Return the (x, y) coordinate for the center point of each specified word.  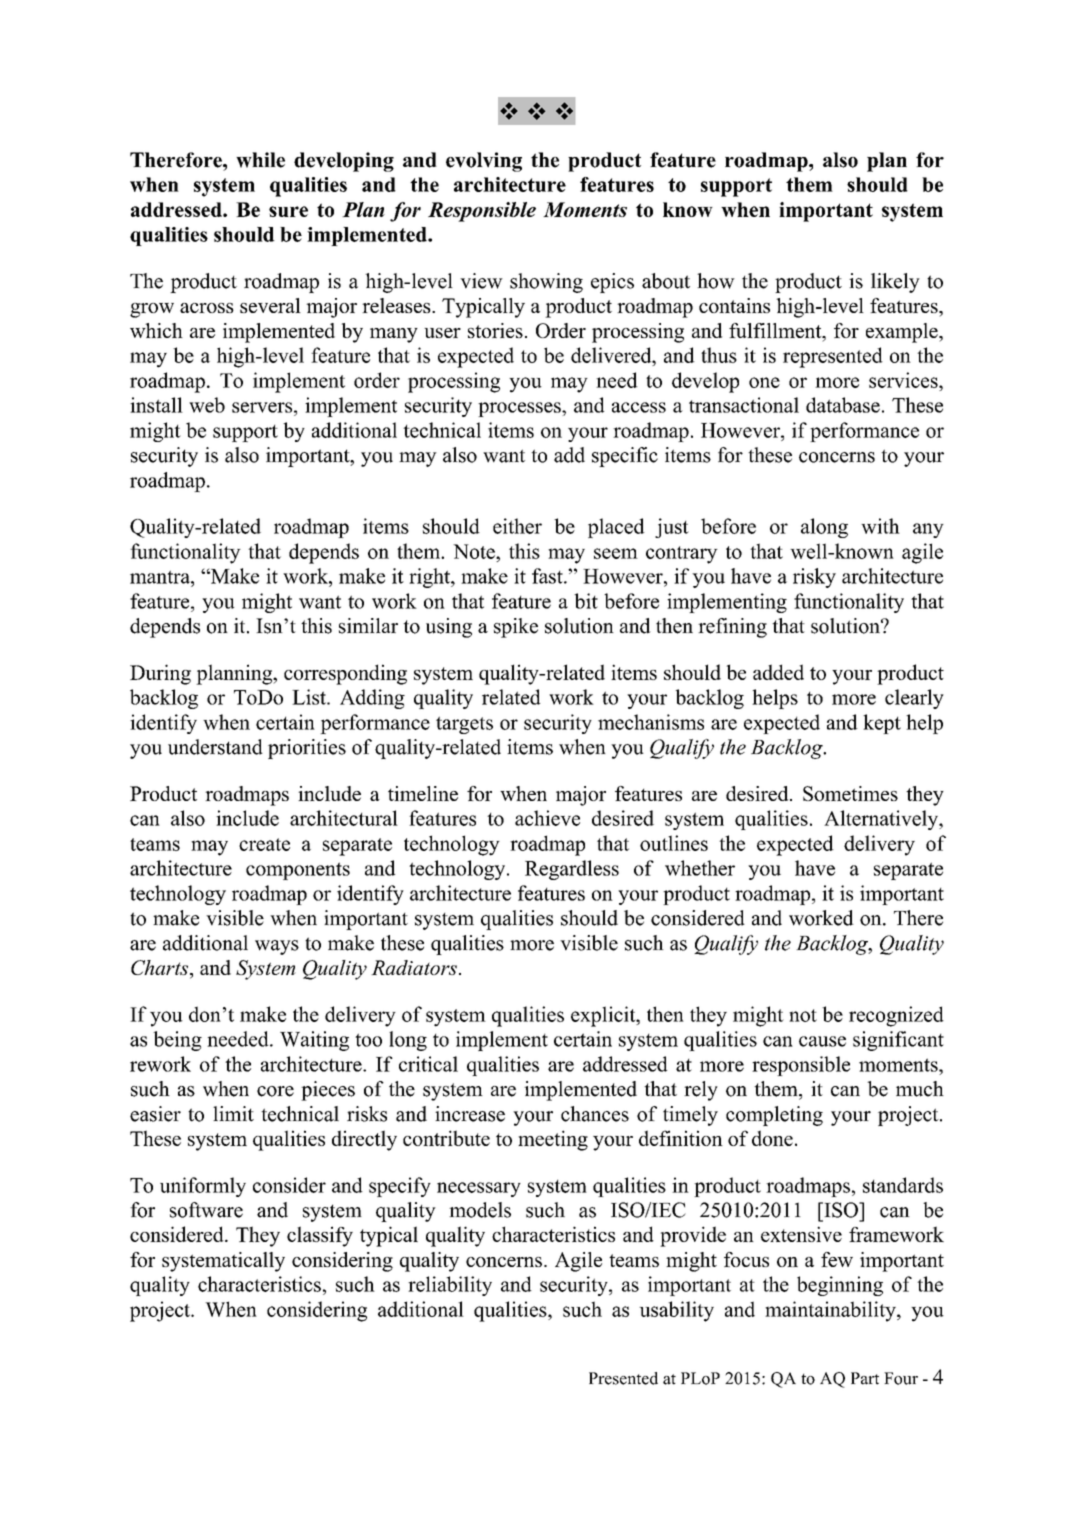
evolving (484, 162)
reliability (450, 1286)
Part (865, 1378)
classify (320, 1236)
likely (895, 283)
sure (288, 211)
